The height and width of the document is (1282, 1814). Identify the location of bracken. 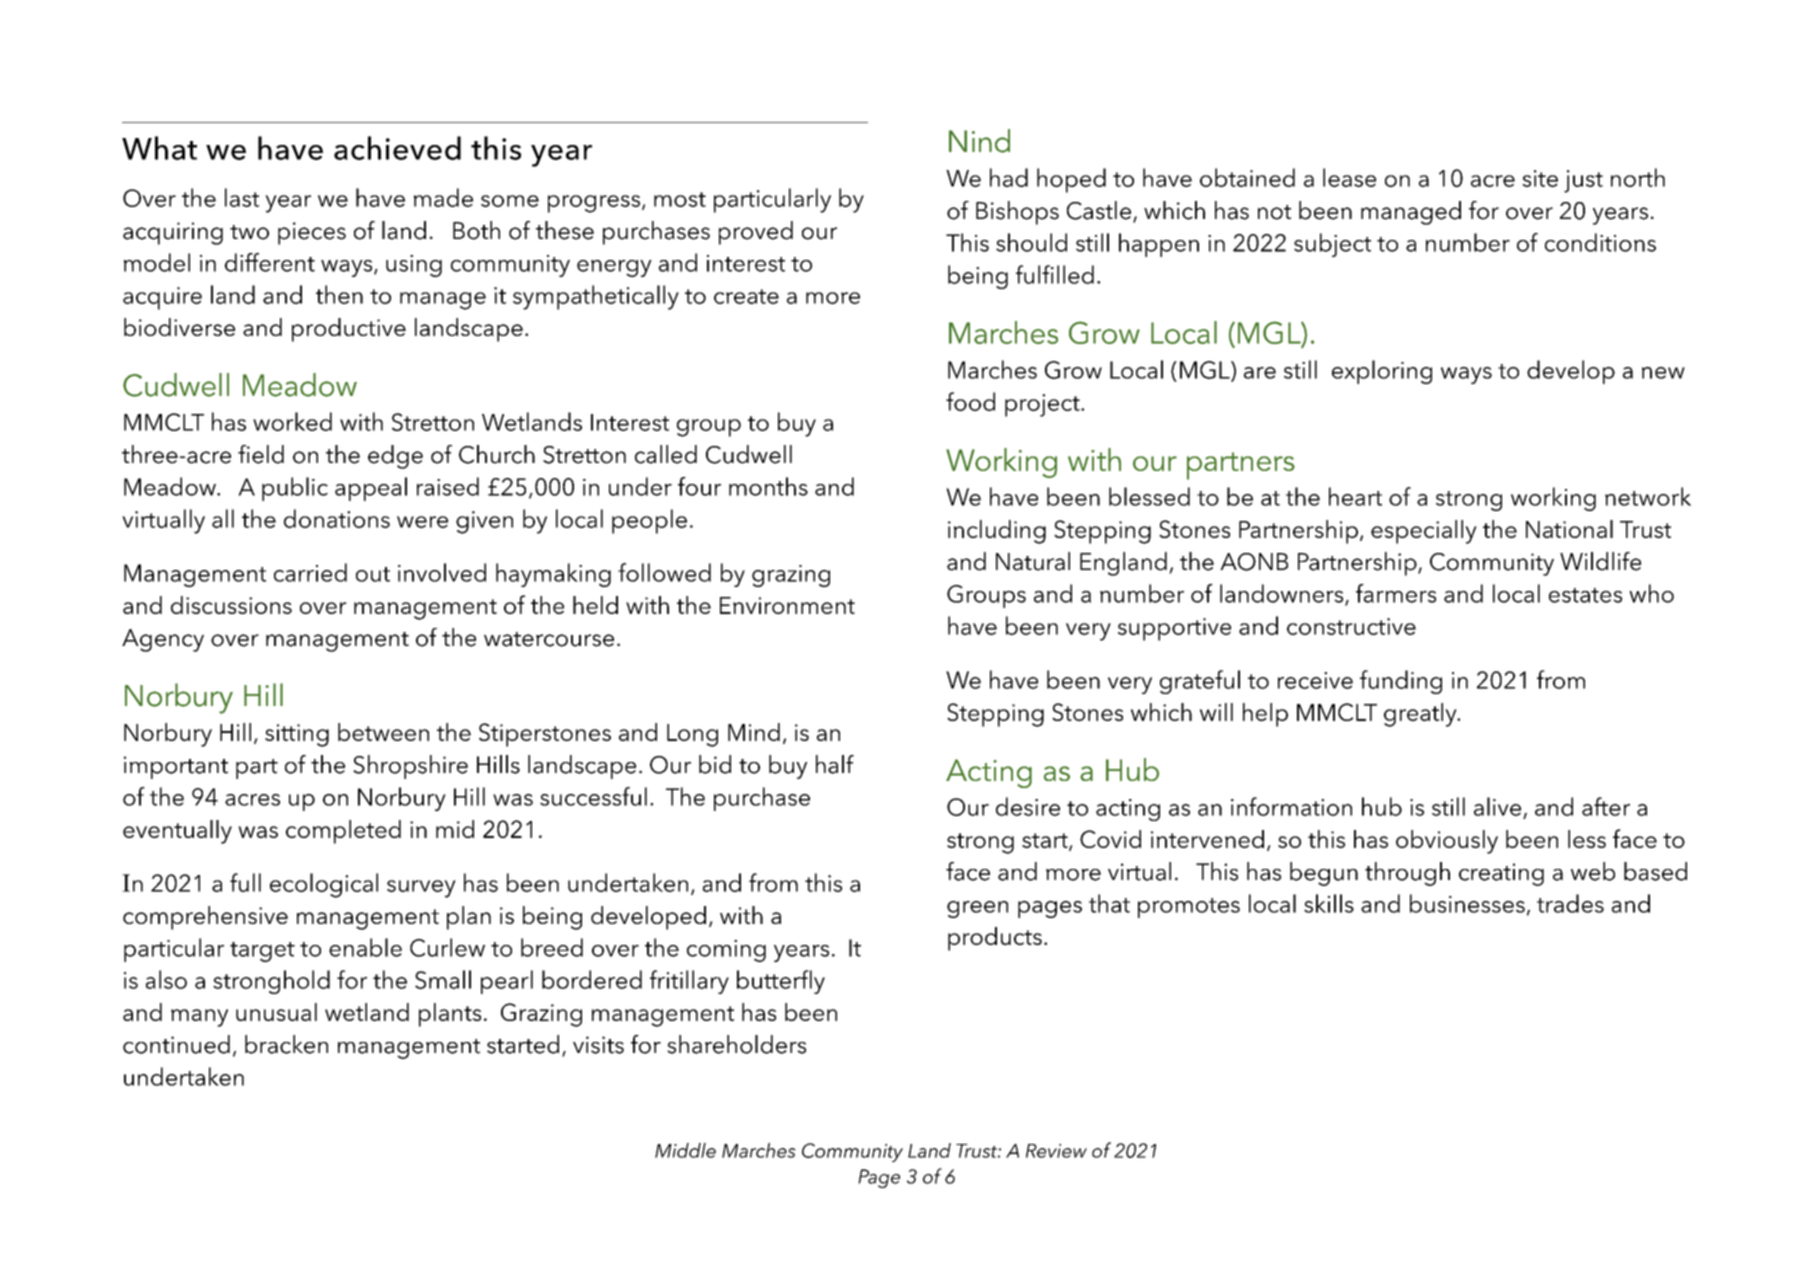
(286, 1044).
